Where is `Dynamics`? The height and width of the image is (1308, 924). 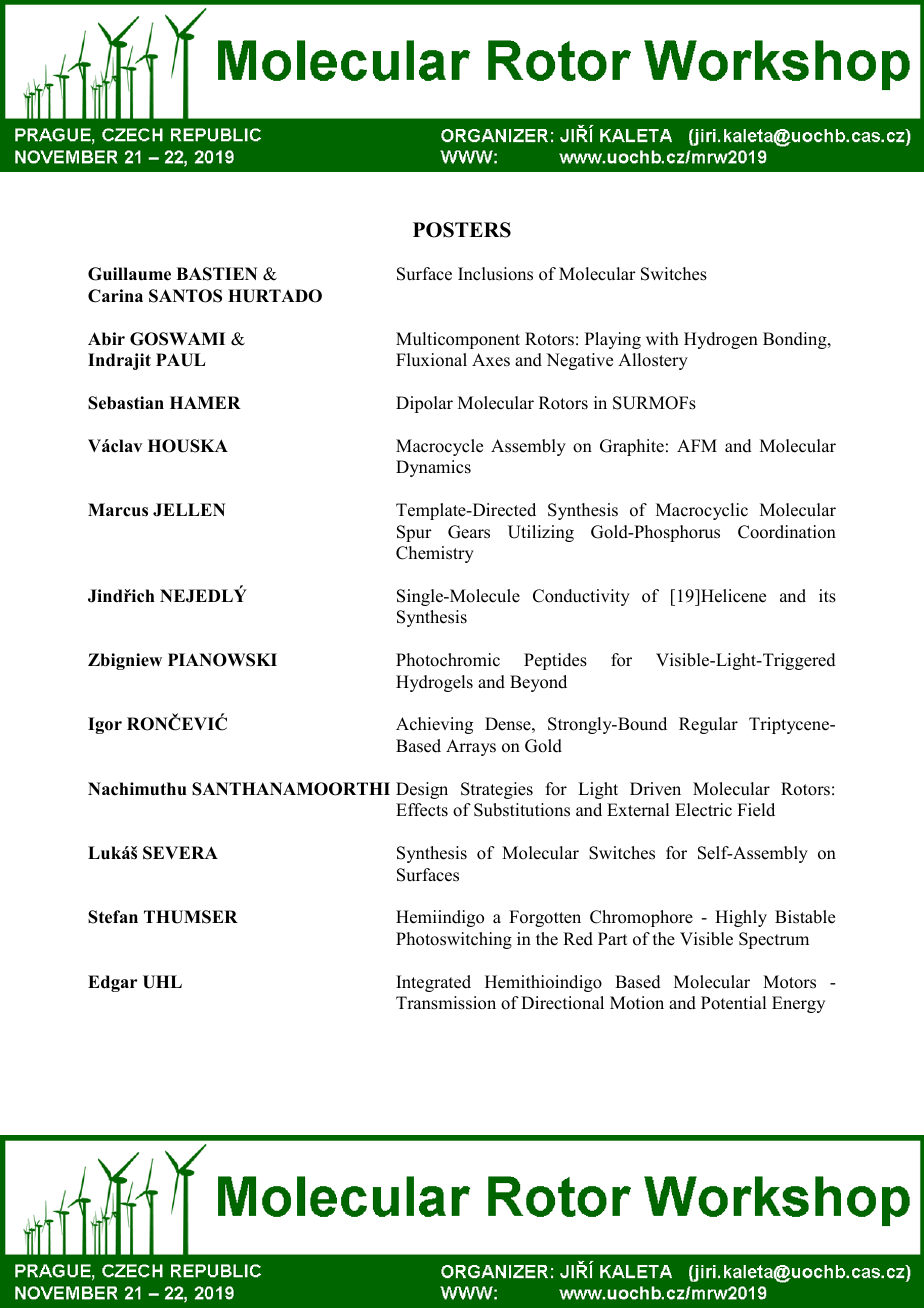
Dynamics is located at coordinates (433, 468).
